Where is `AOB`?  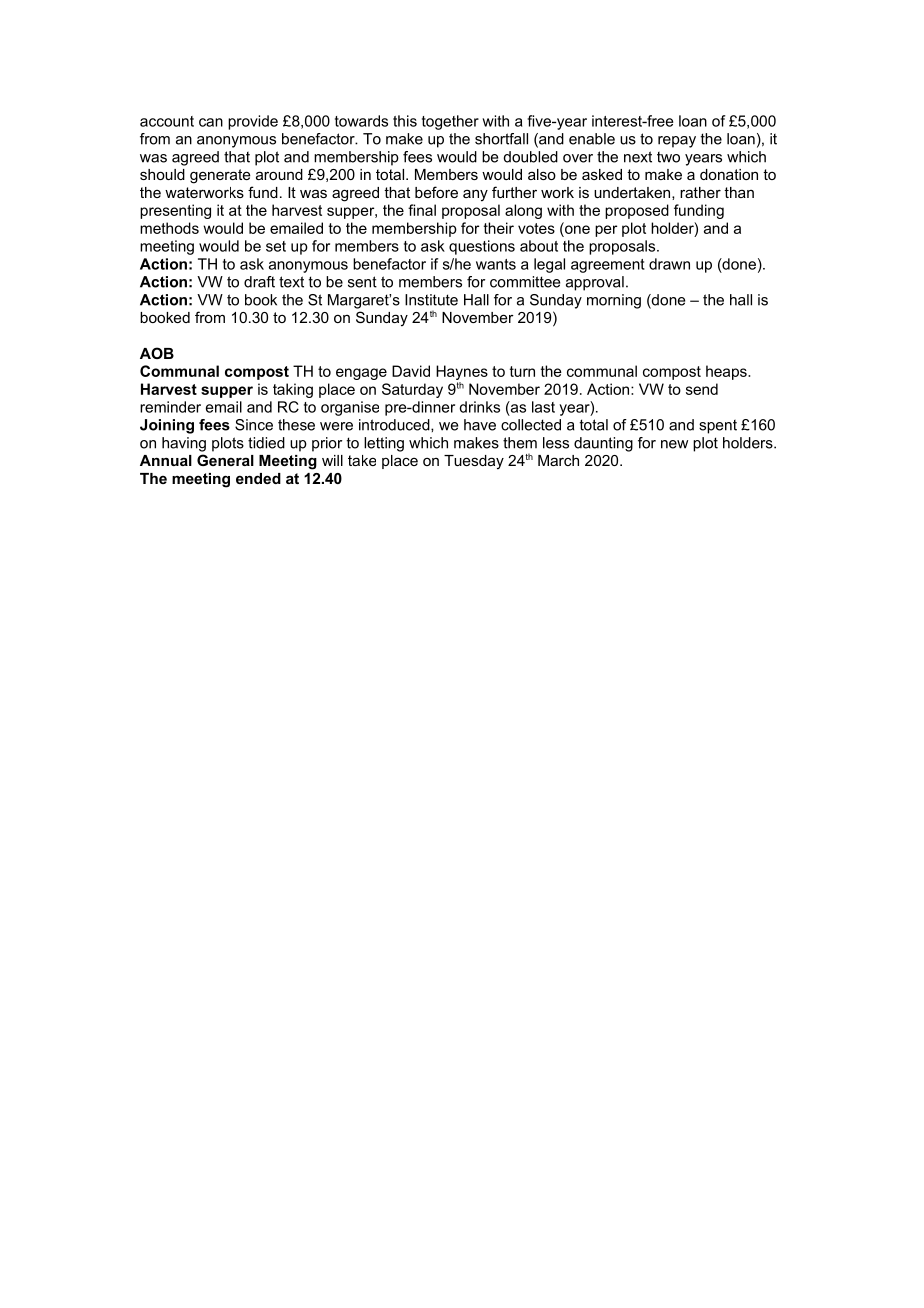 AOB is located at coordinates (157, 353).
